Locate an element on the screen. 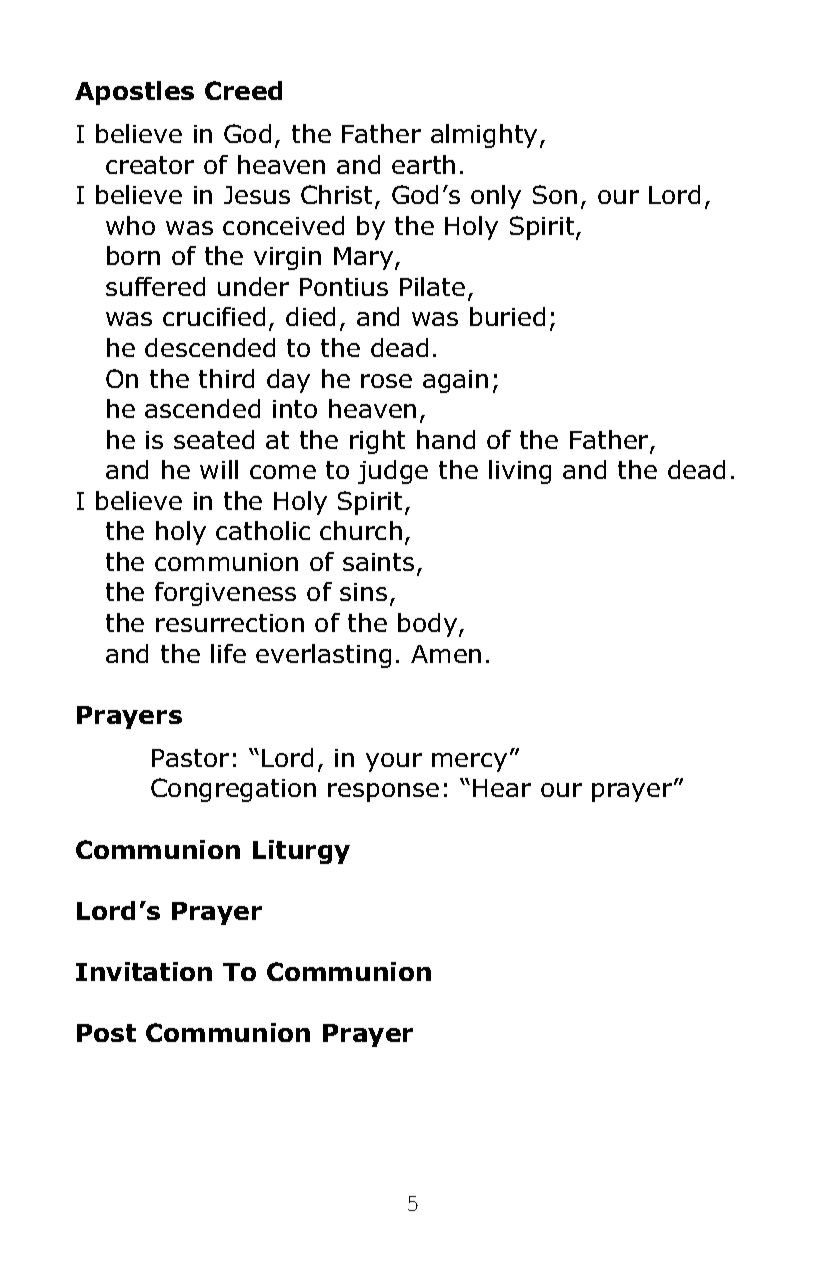 This screenshot has height=1277, width=826. creator is located at coordinates (150, 165).
